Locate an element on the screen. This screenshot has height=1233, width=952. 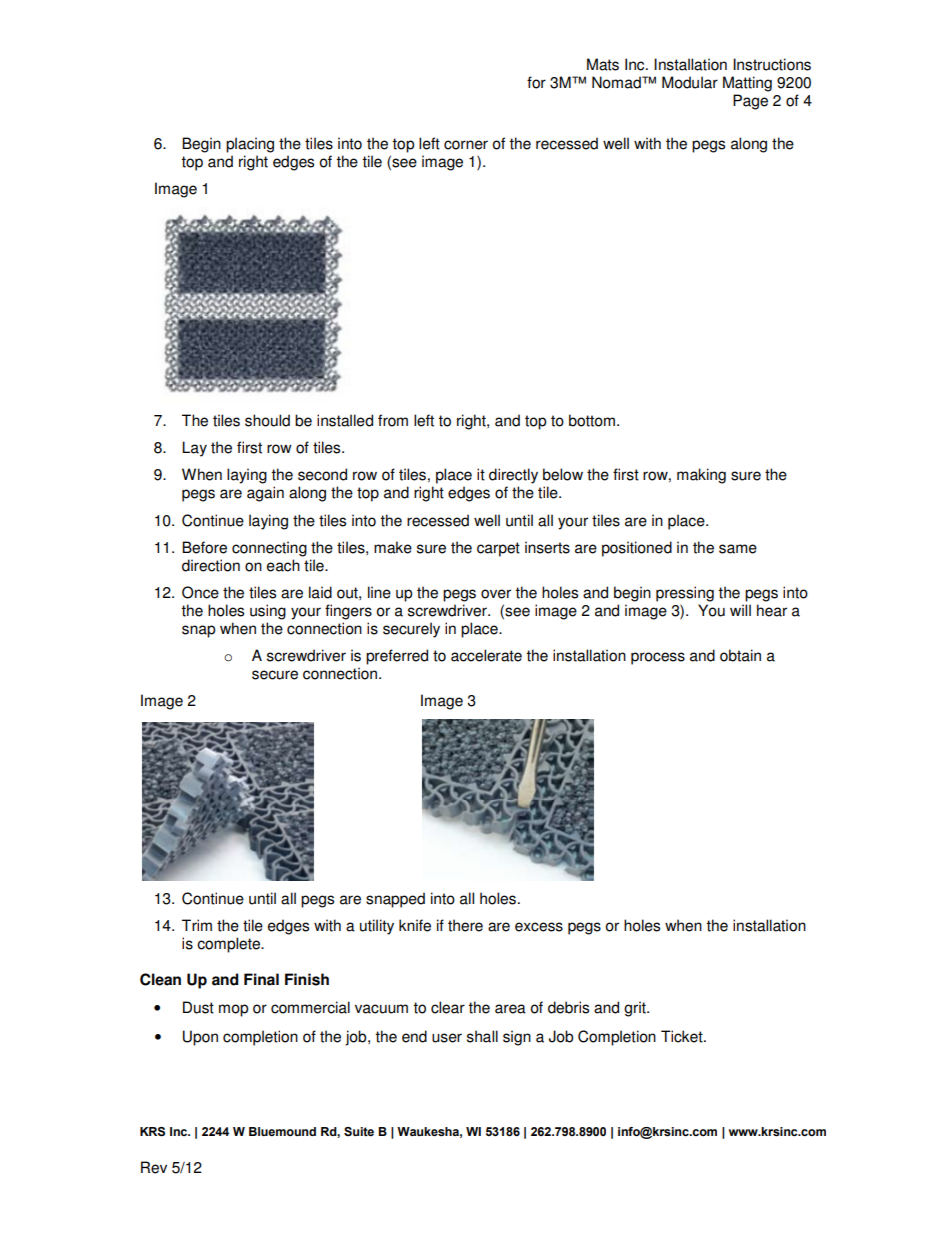
Ticket is located at coordinates (683, 1036).
